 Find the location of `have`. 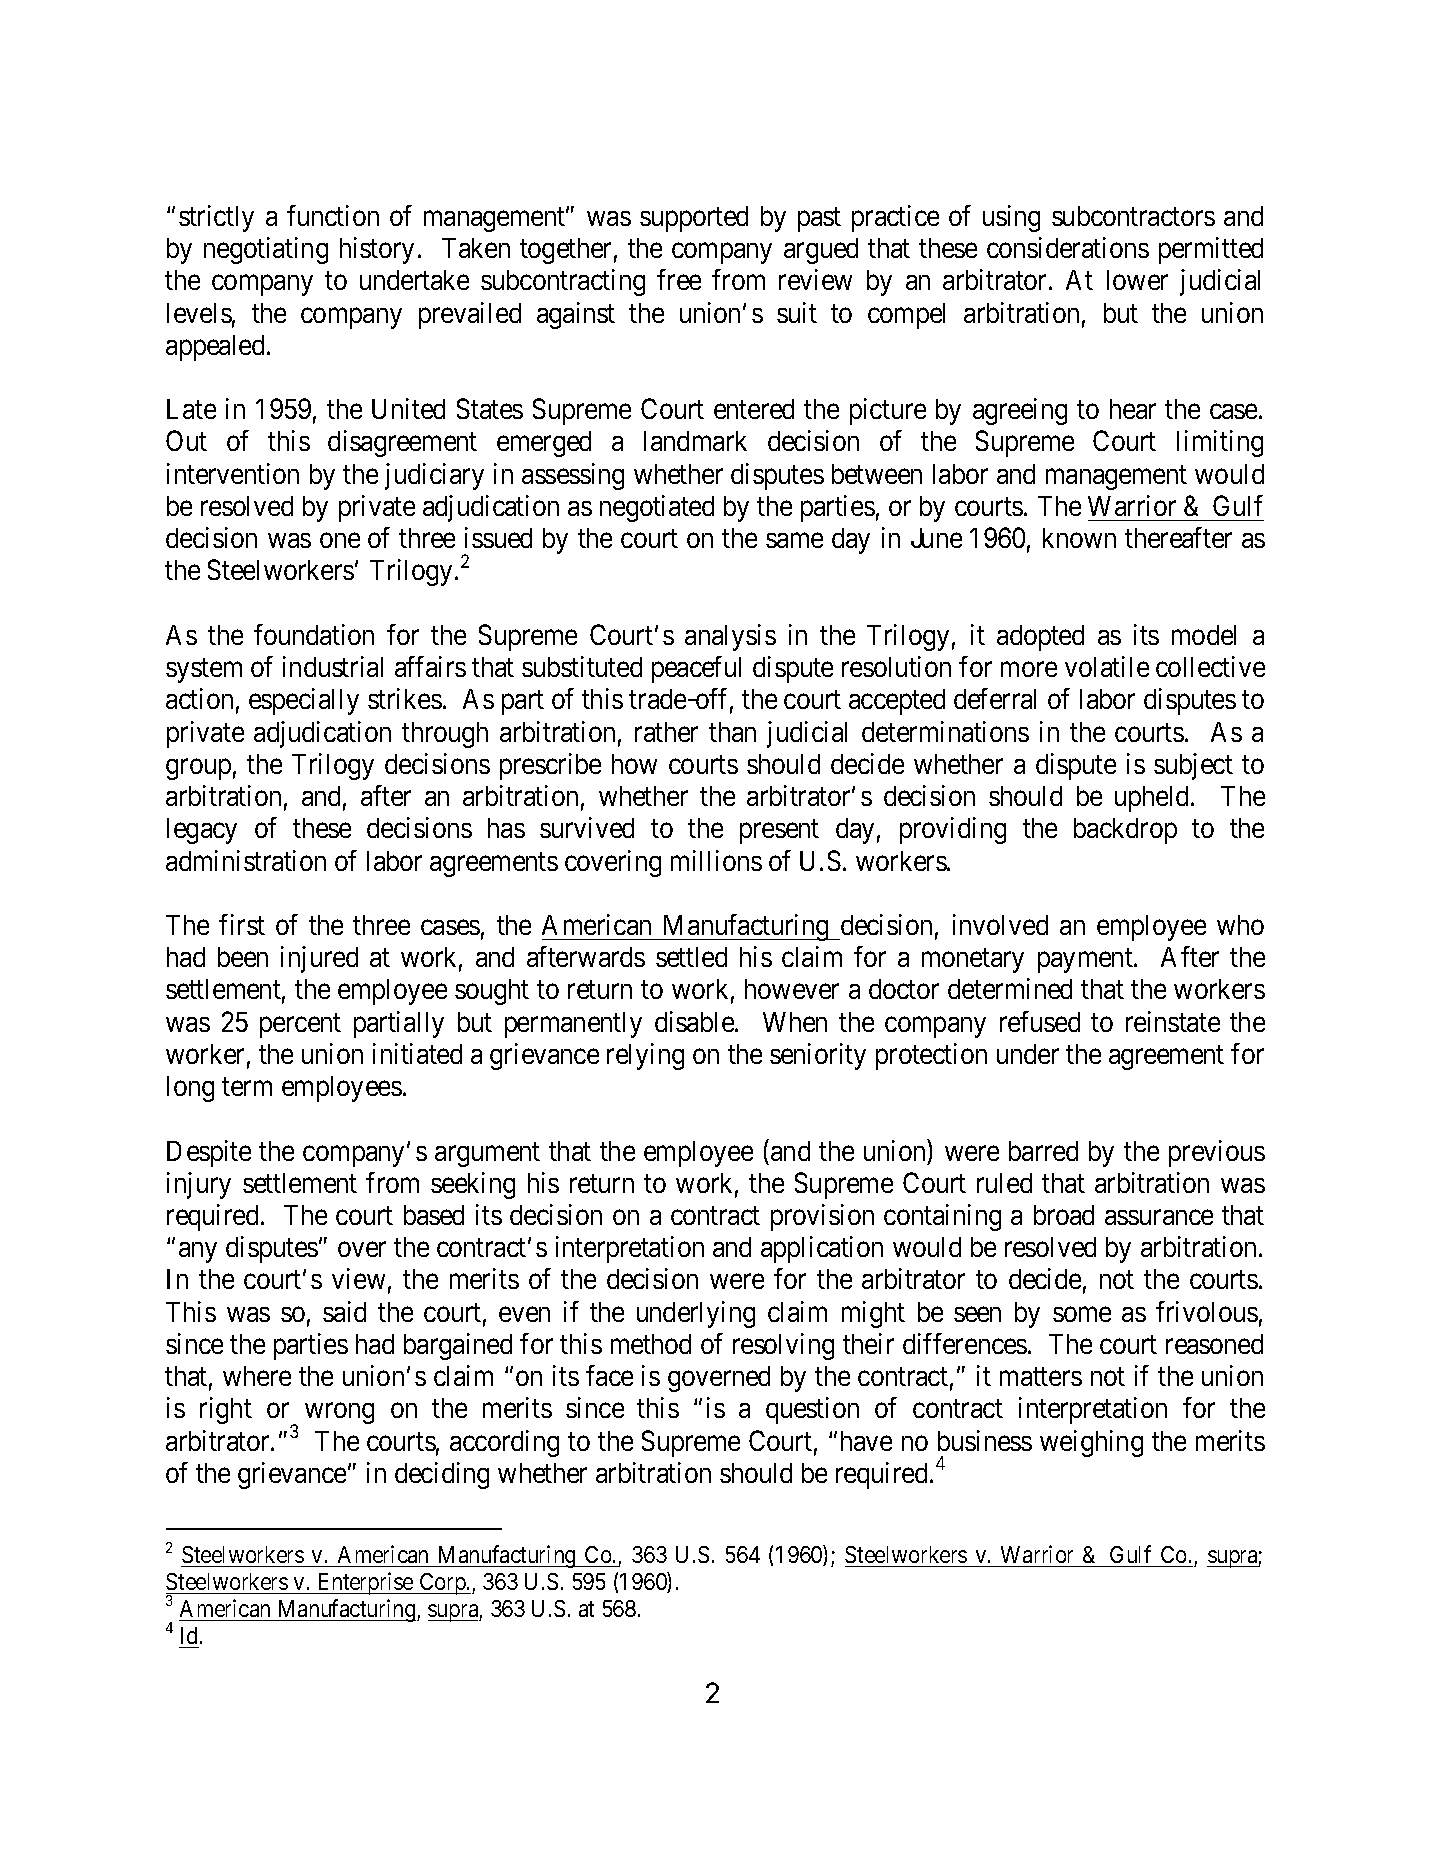

have is located at coordinates (866, 1441).
